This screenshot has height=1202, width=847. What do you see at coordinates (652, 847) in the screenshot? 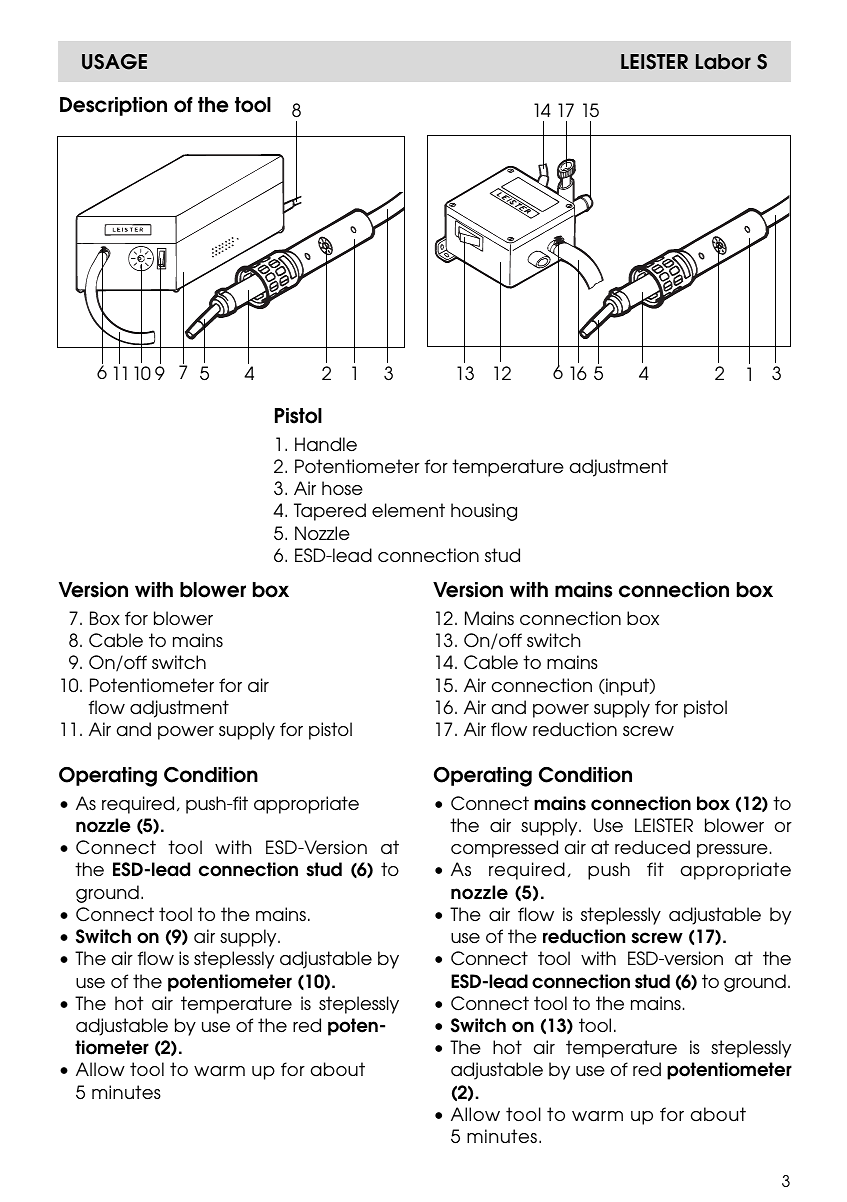
I see `reduced` at bounding box center [652, 847].
